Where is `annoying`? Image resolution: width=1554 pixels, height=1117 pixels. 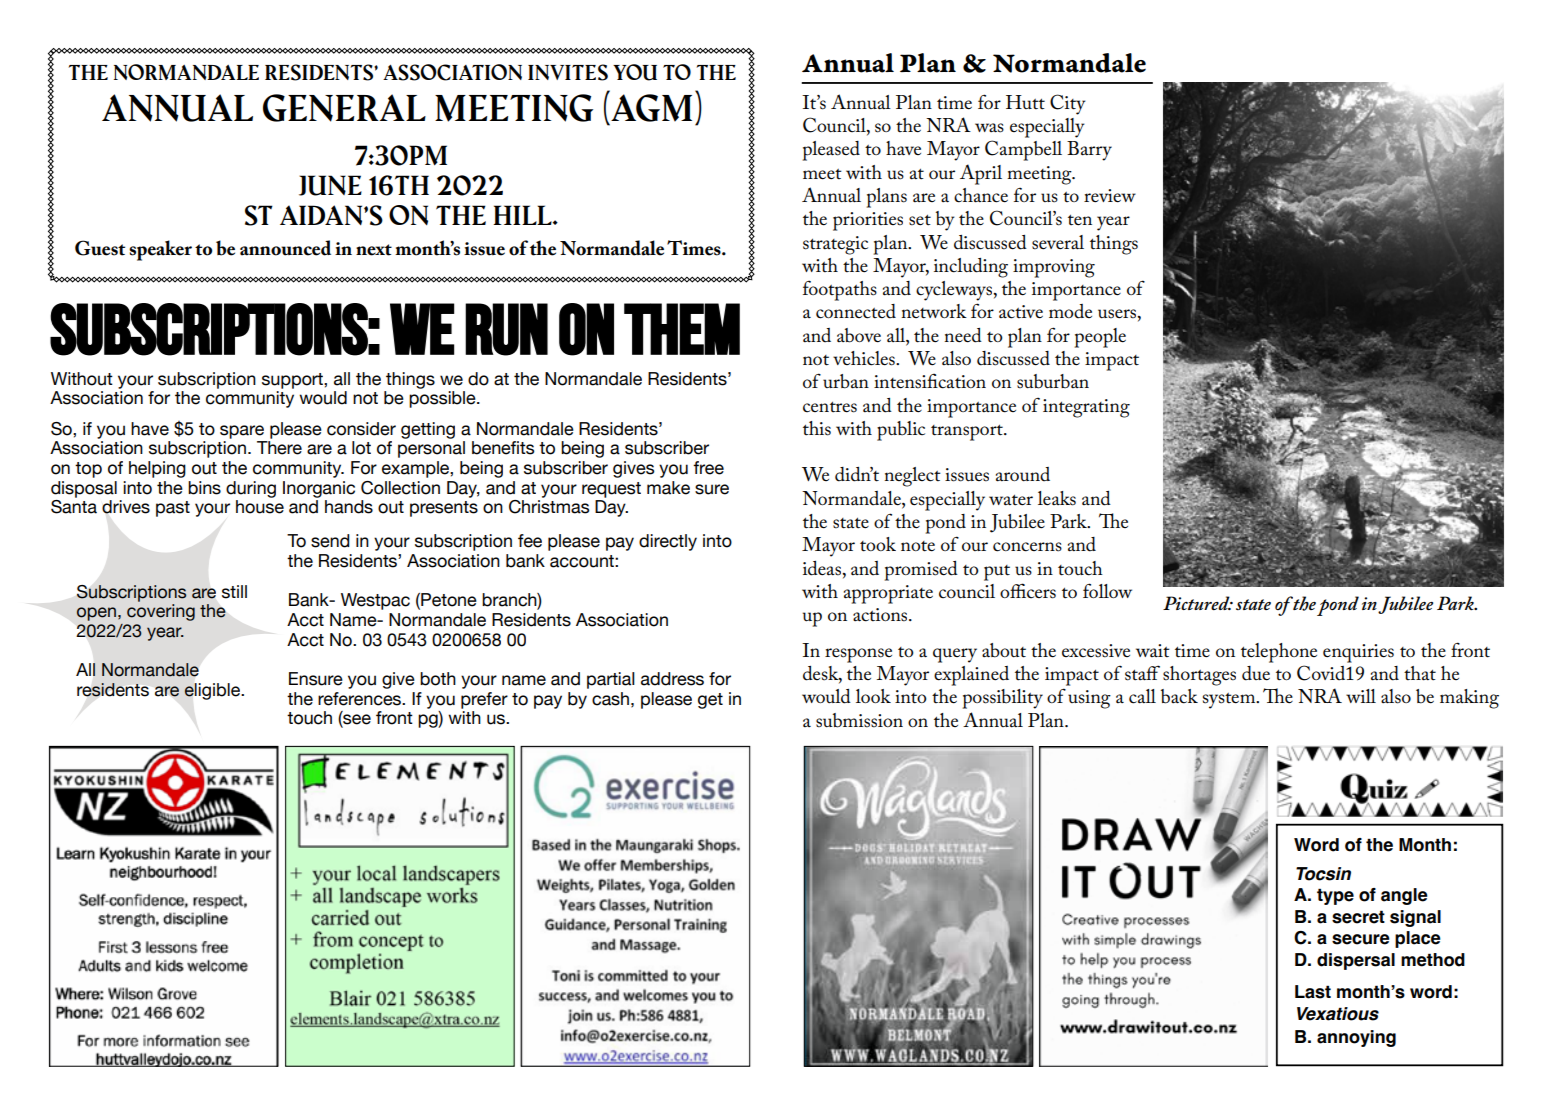 annoying is located at coordinates (1356, 1038).
